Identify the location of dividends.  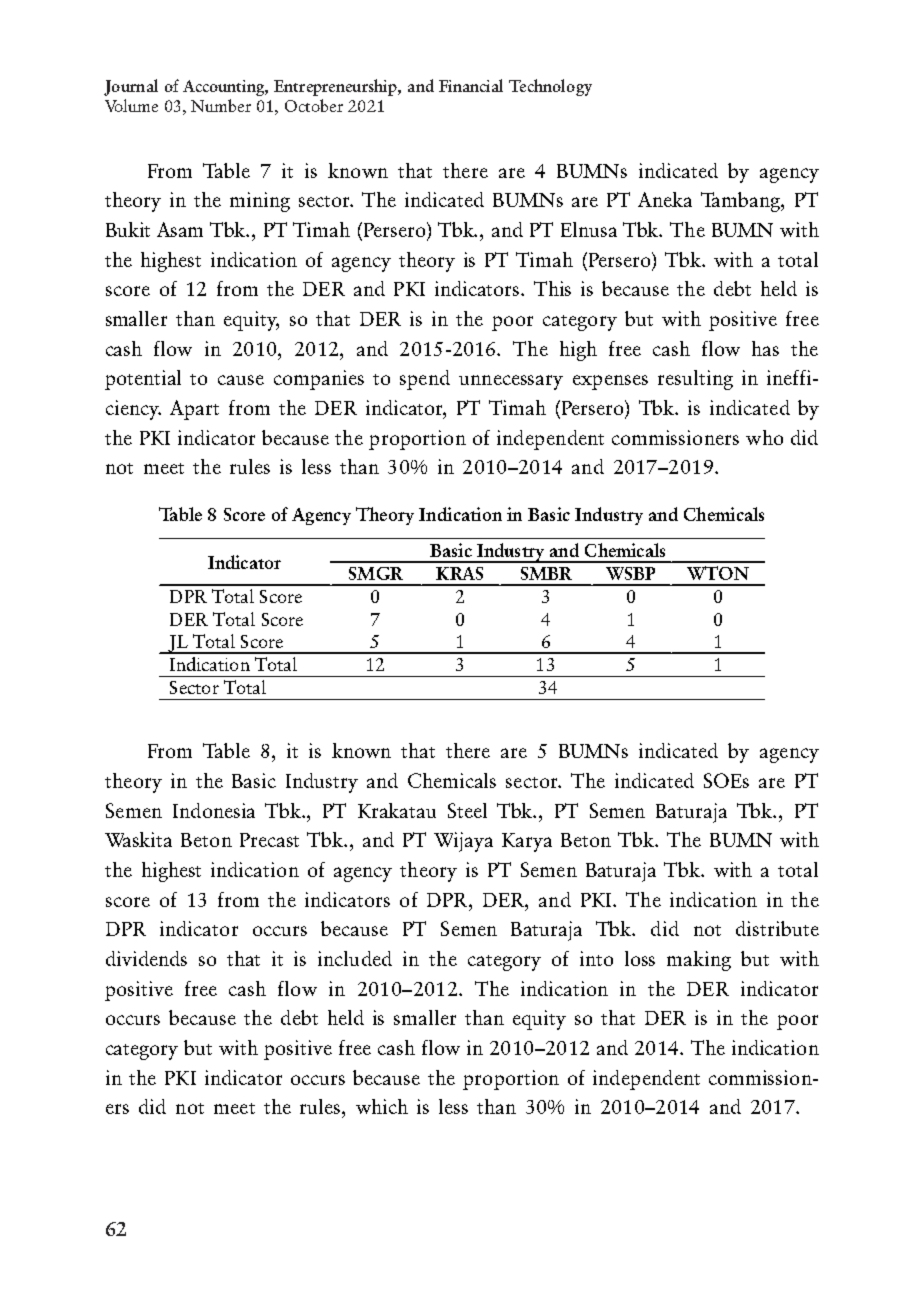
(146, 958).
